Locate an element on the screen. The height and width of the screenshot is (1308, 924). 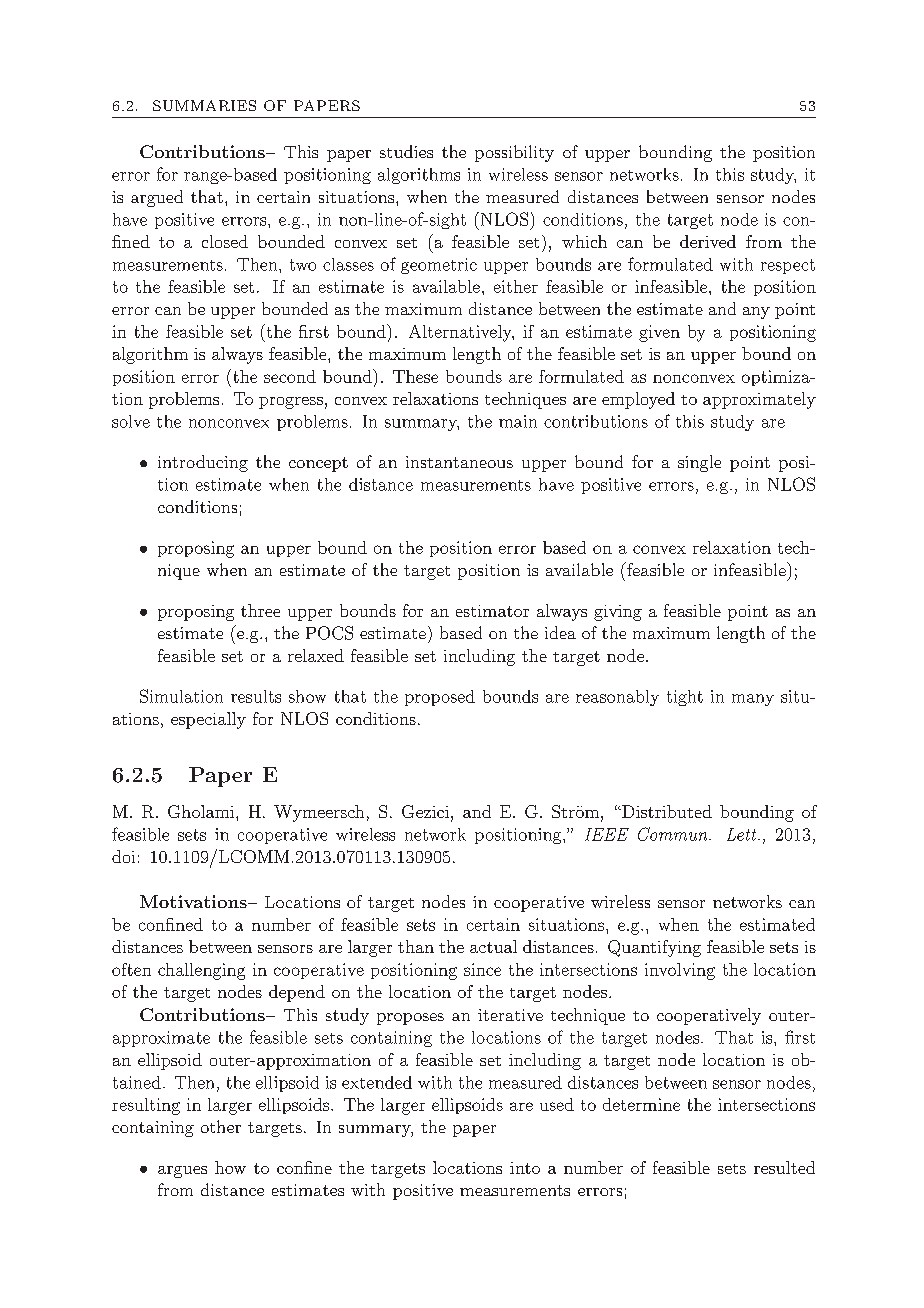
studies is located at coordinates (406, 151).
